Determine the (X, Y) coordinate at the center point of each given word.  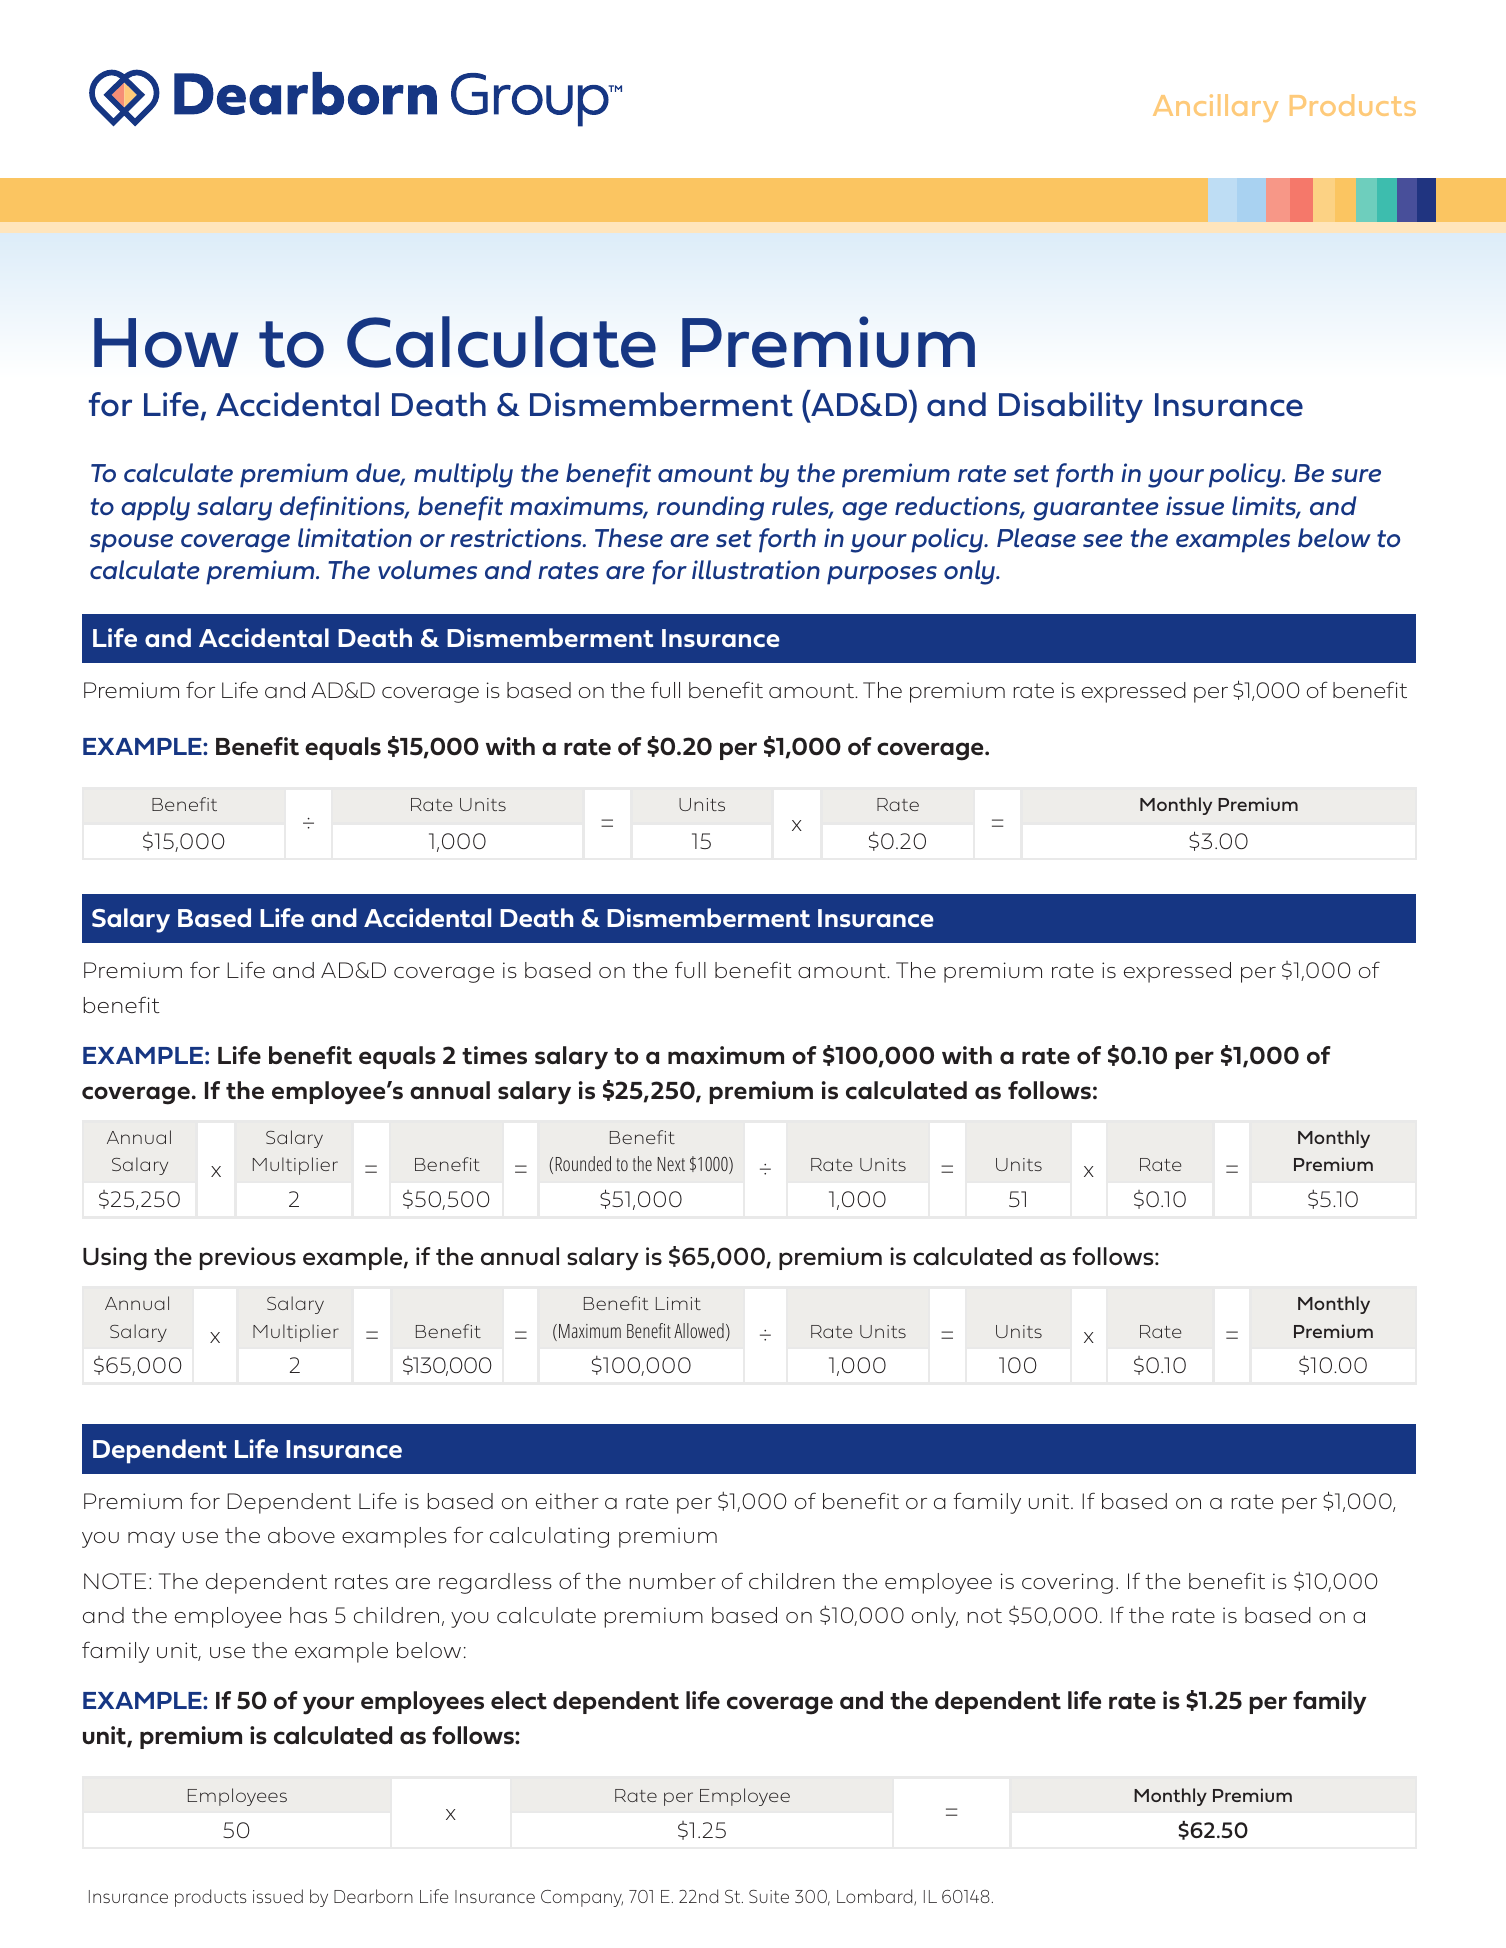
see (1103, 540)
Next (671, 1164)
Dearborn (373, 1896)
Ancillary (1215, 108)
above (301, 1535)
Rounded (583, 1163)
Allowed (699, 1330)
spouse (131, 543)
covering (1067, 1583)
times (494, 1055)
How (166, 343)
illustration (756, 569)
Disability (1071, 407)
